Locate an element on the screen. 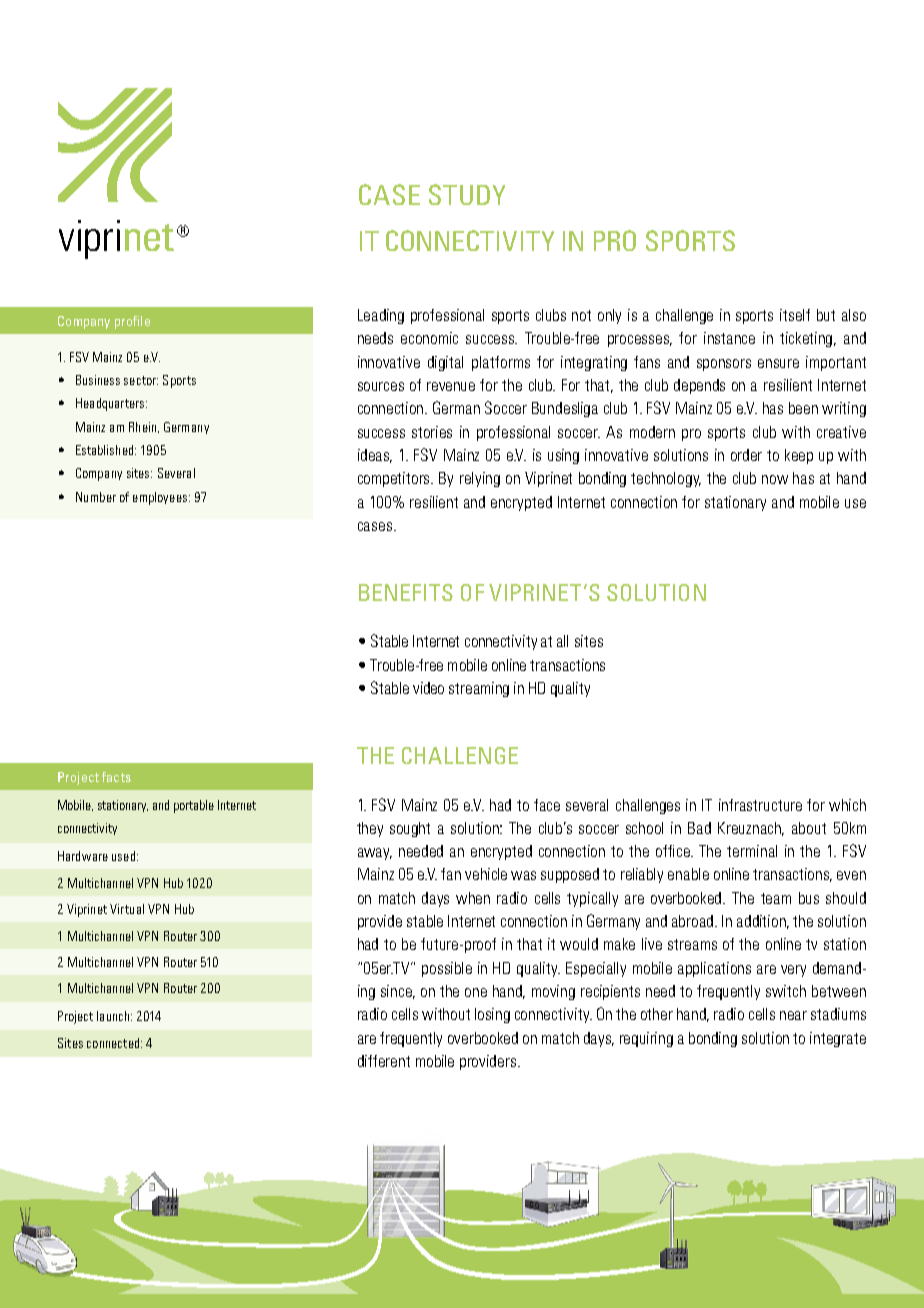 The image size is (924, 1308). STUDY is located at coordinates (467, 194).
